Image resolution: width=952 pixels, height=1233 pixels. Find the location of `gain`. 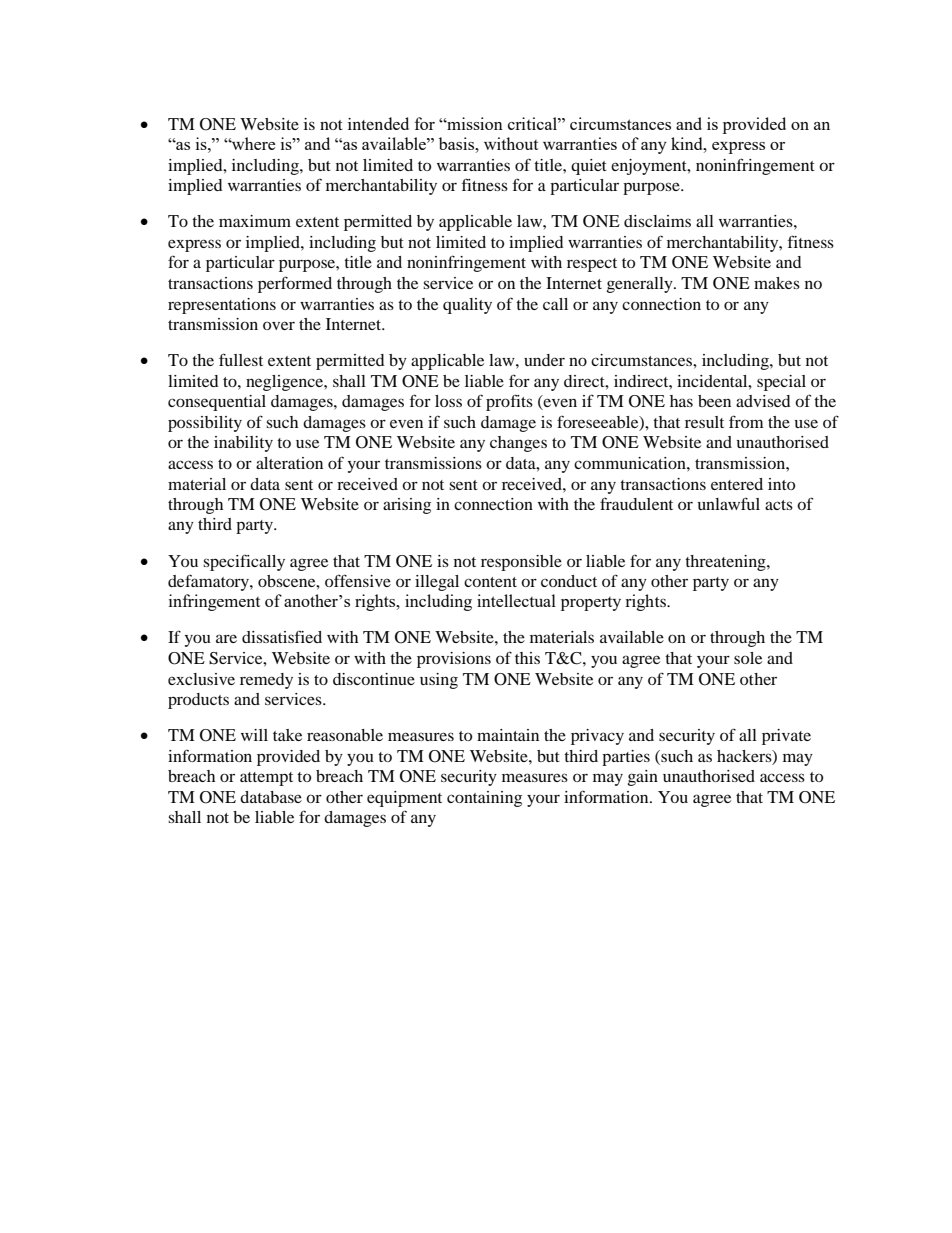

gain is located at coordinates (643, 778).
